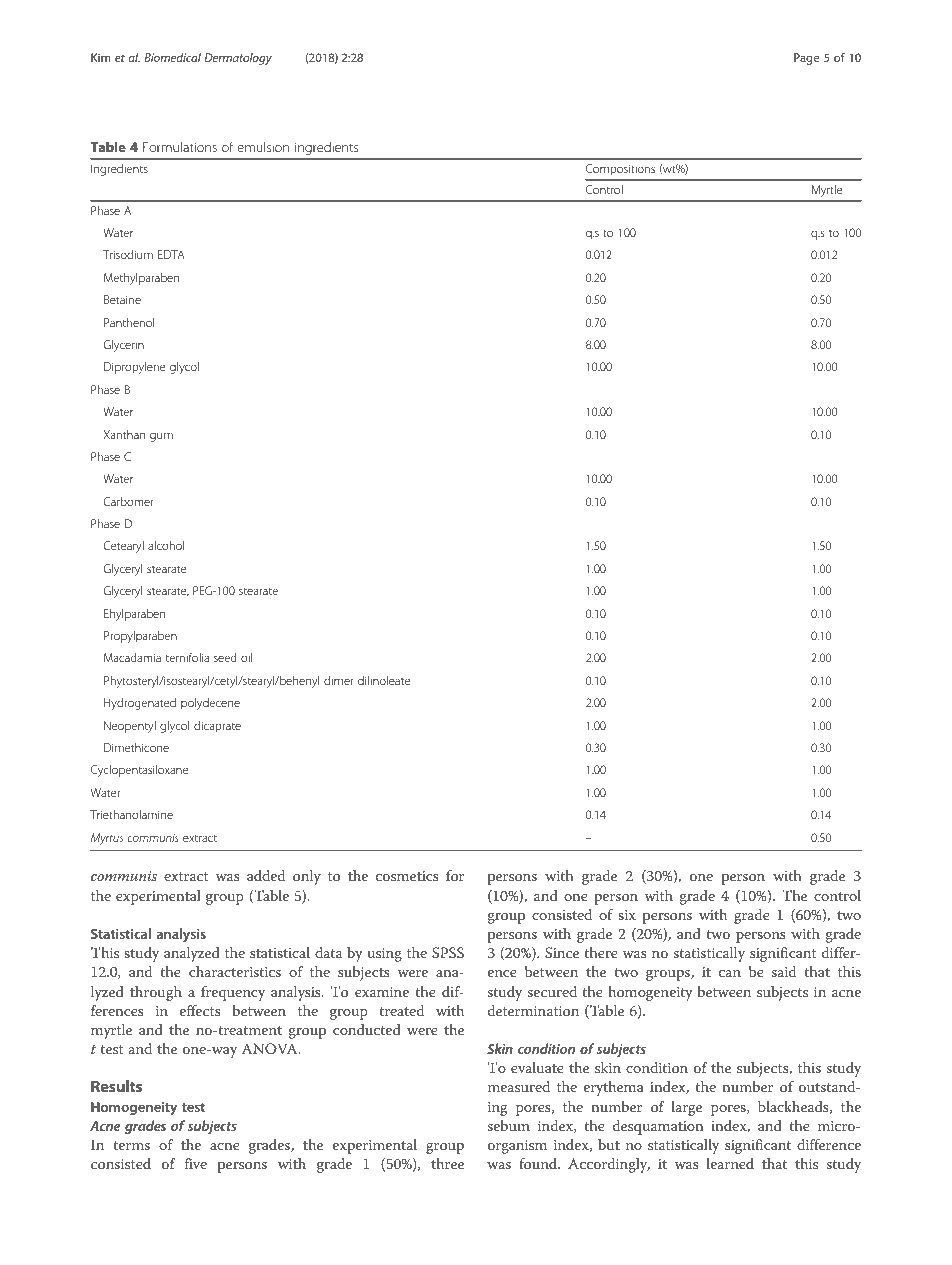  What do you see at coordinates (161, 437) in the document?
I see `gum` at bounding box center [161, 437].
